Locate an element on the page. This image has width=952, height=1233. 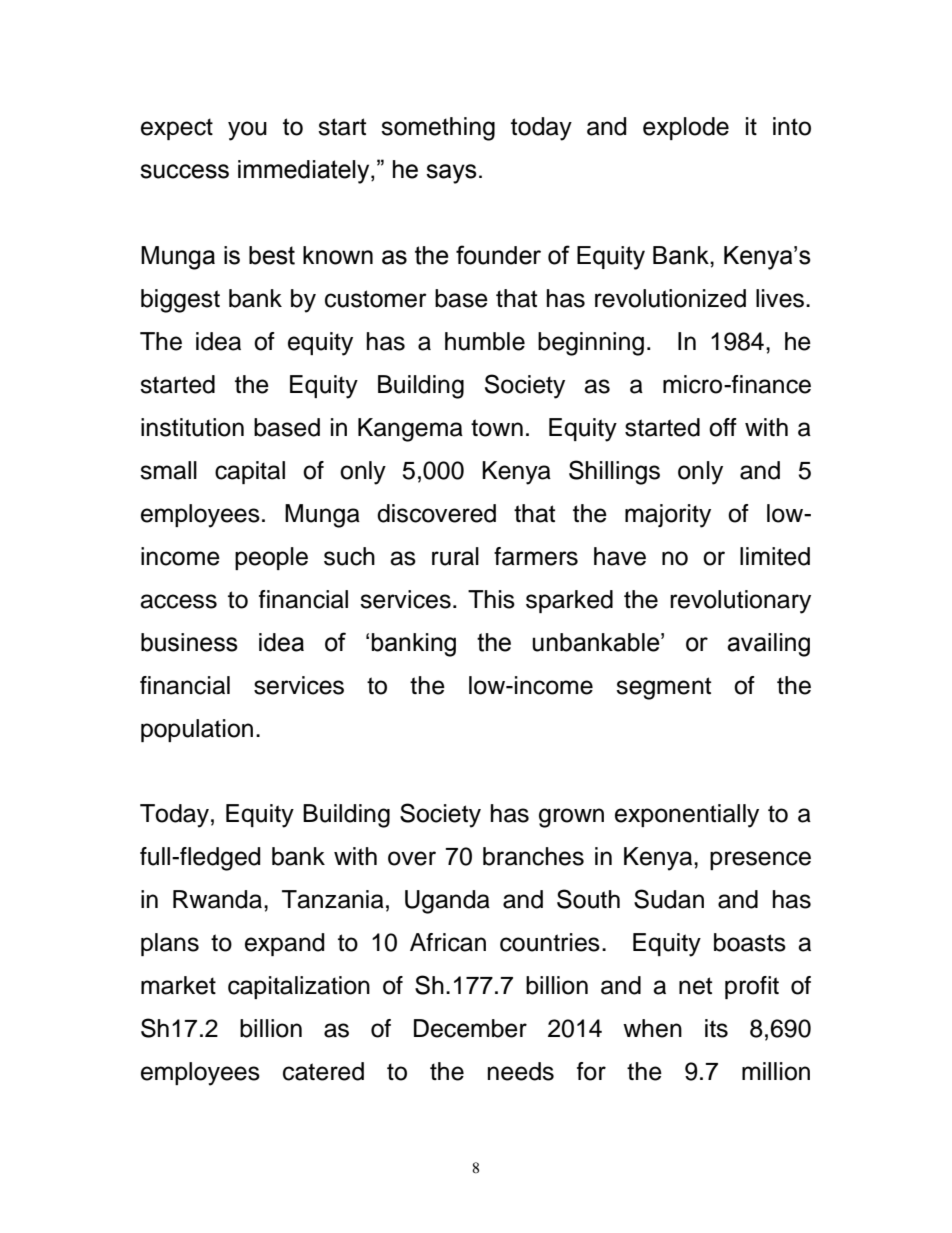
says is located at coordinates (451, 174).
